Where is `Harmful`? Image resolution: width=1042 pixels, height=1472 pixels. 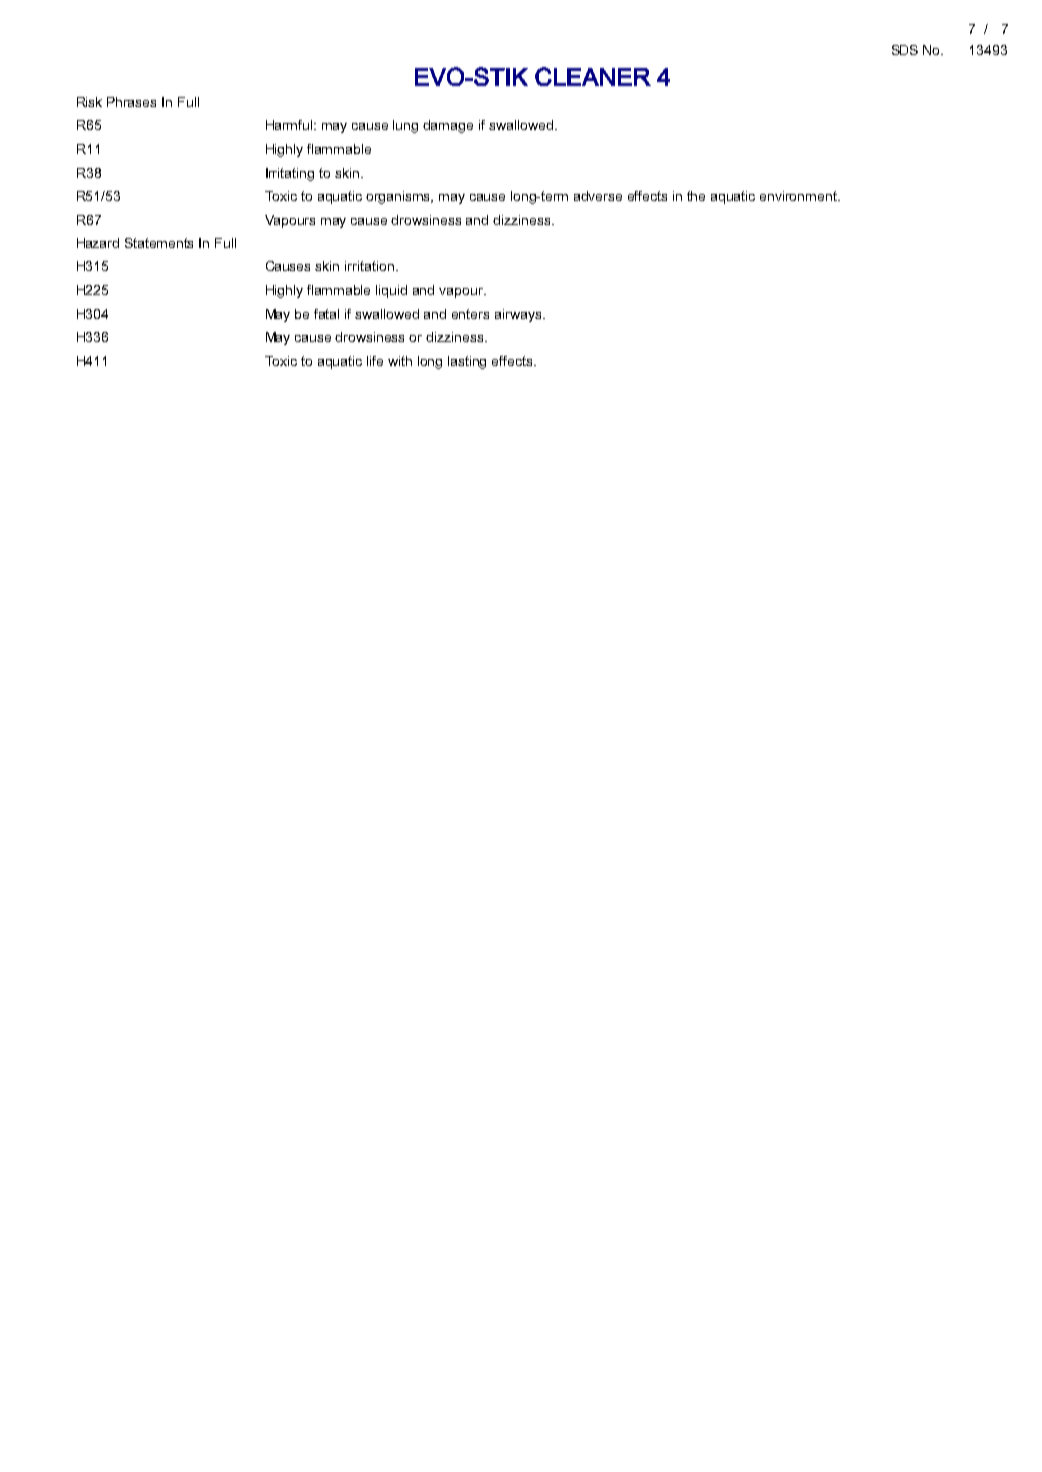
Harmful is located at coordinates (290, 125).
